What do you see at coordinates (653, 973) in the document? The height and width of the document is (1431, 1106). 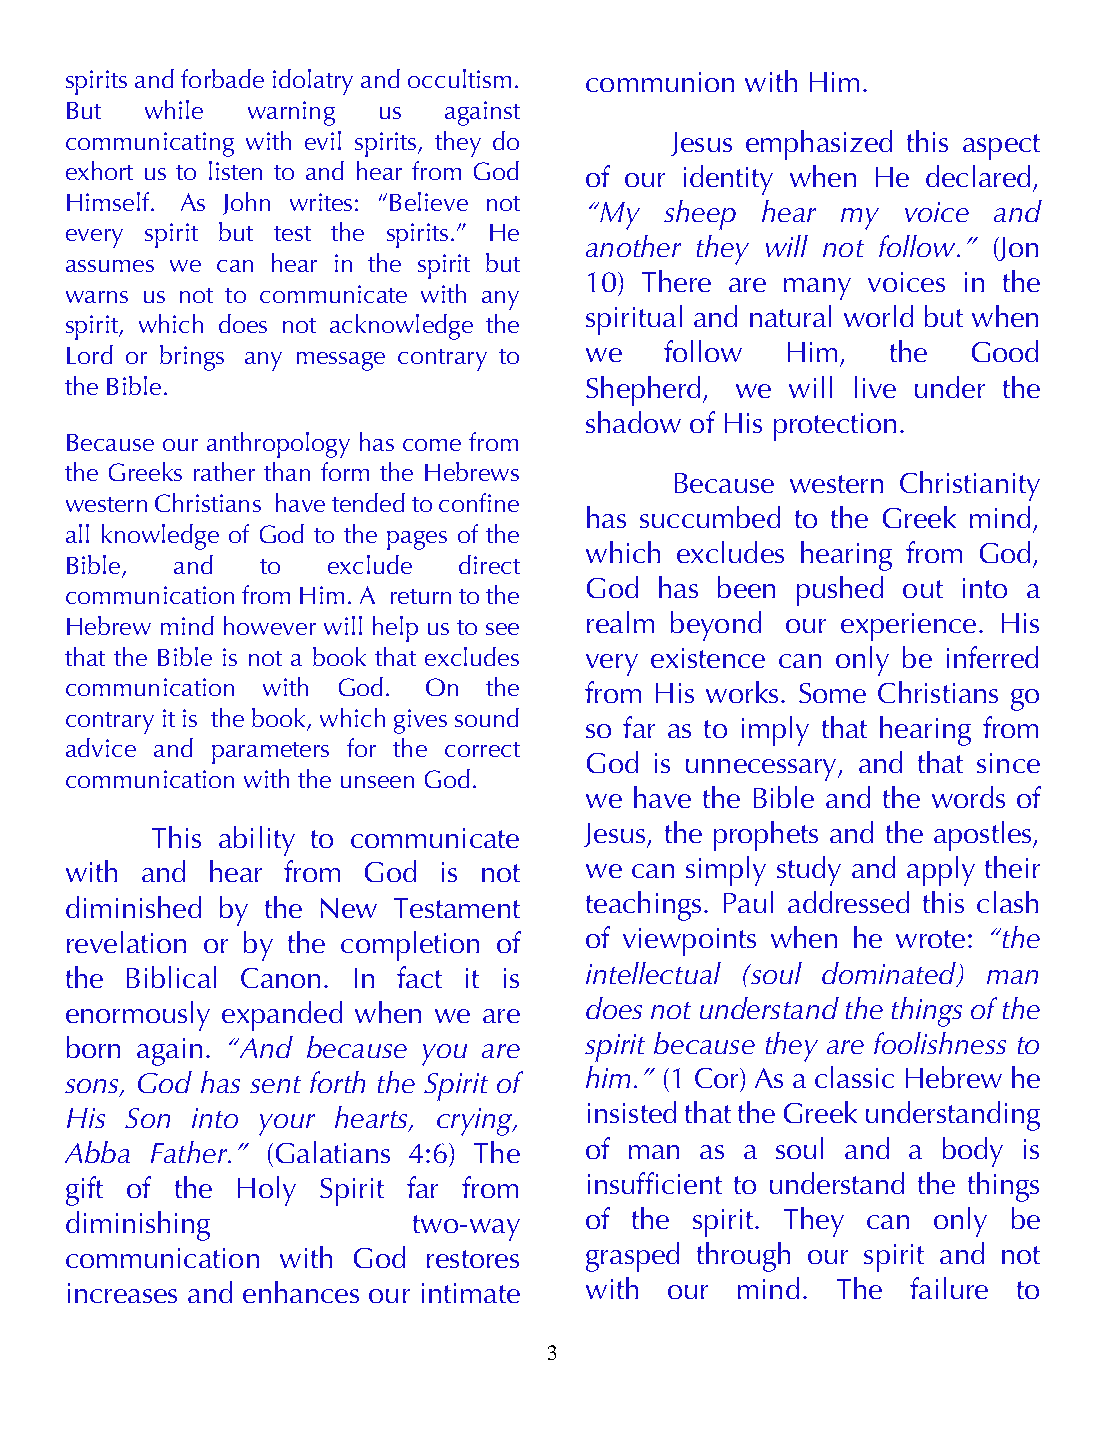 I see `intellectual` at bounding box center [653, 973].
